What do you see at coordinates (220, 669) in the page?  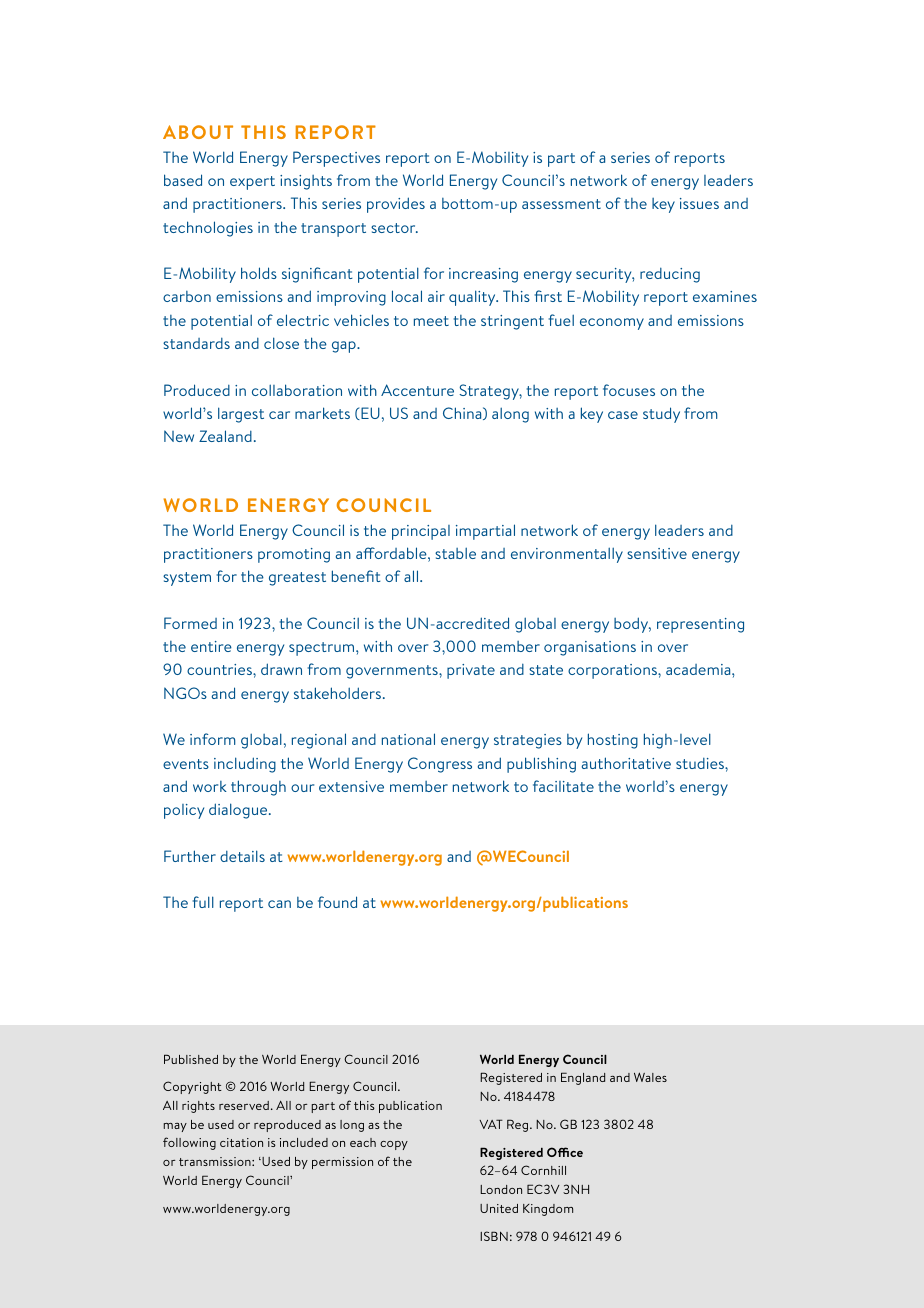 I see `countries` at bounding box center [220, 669].
